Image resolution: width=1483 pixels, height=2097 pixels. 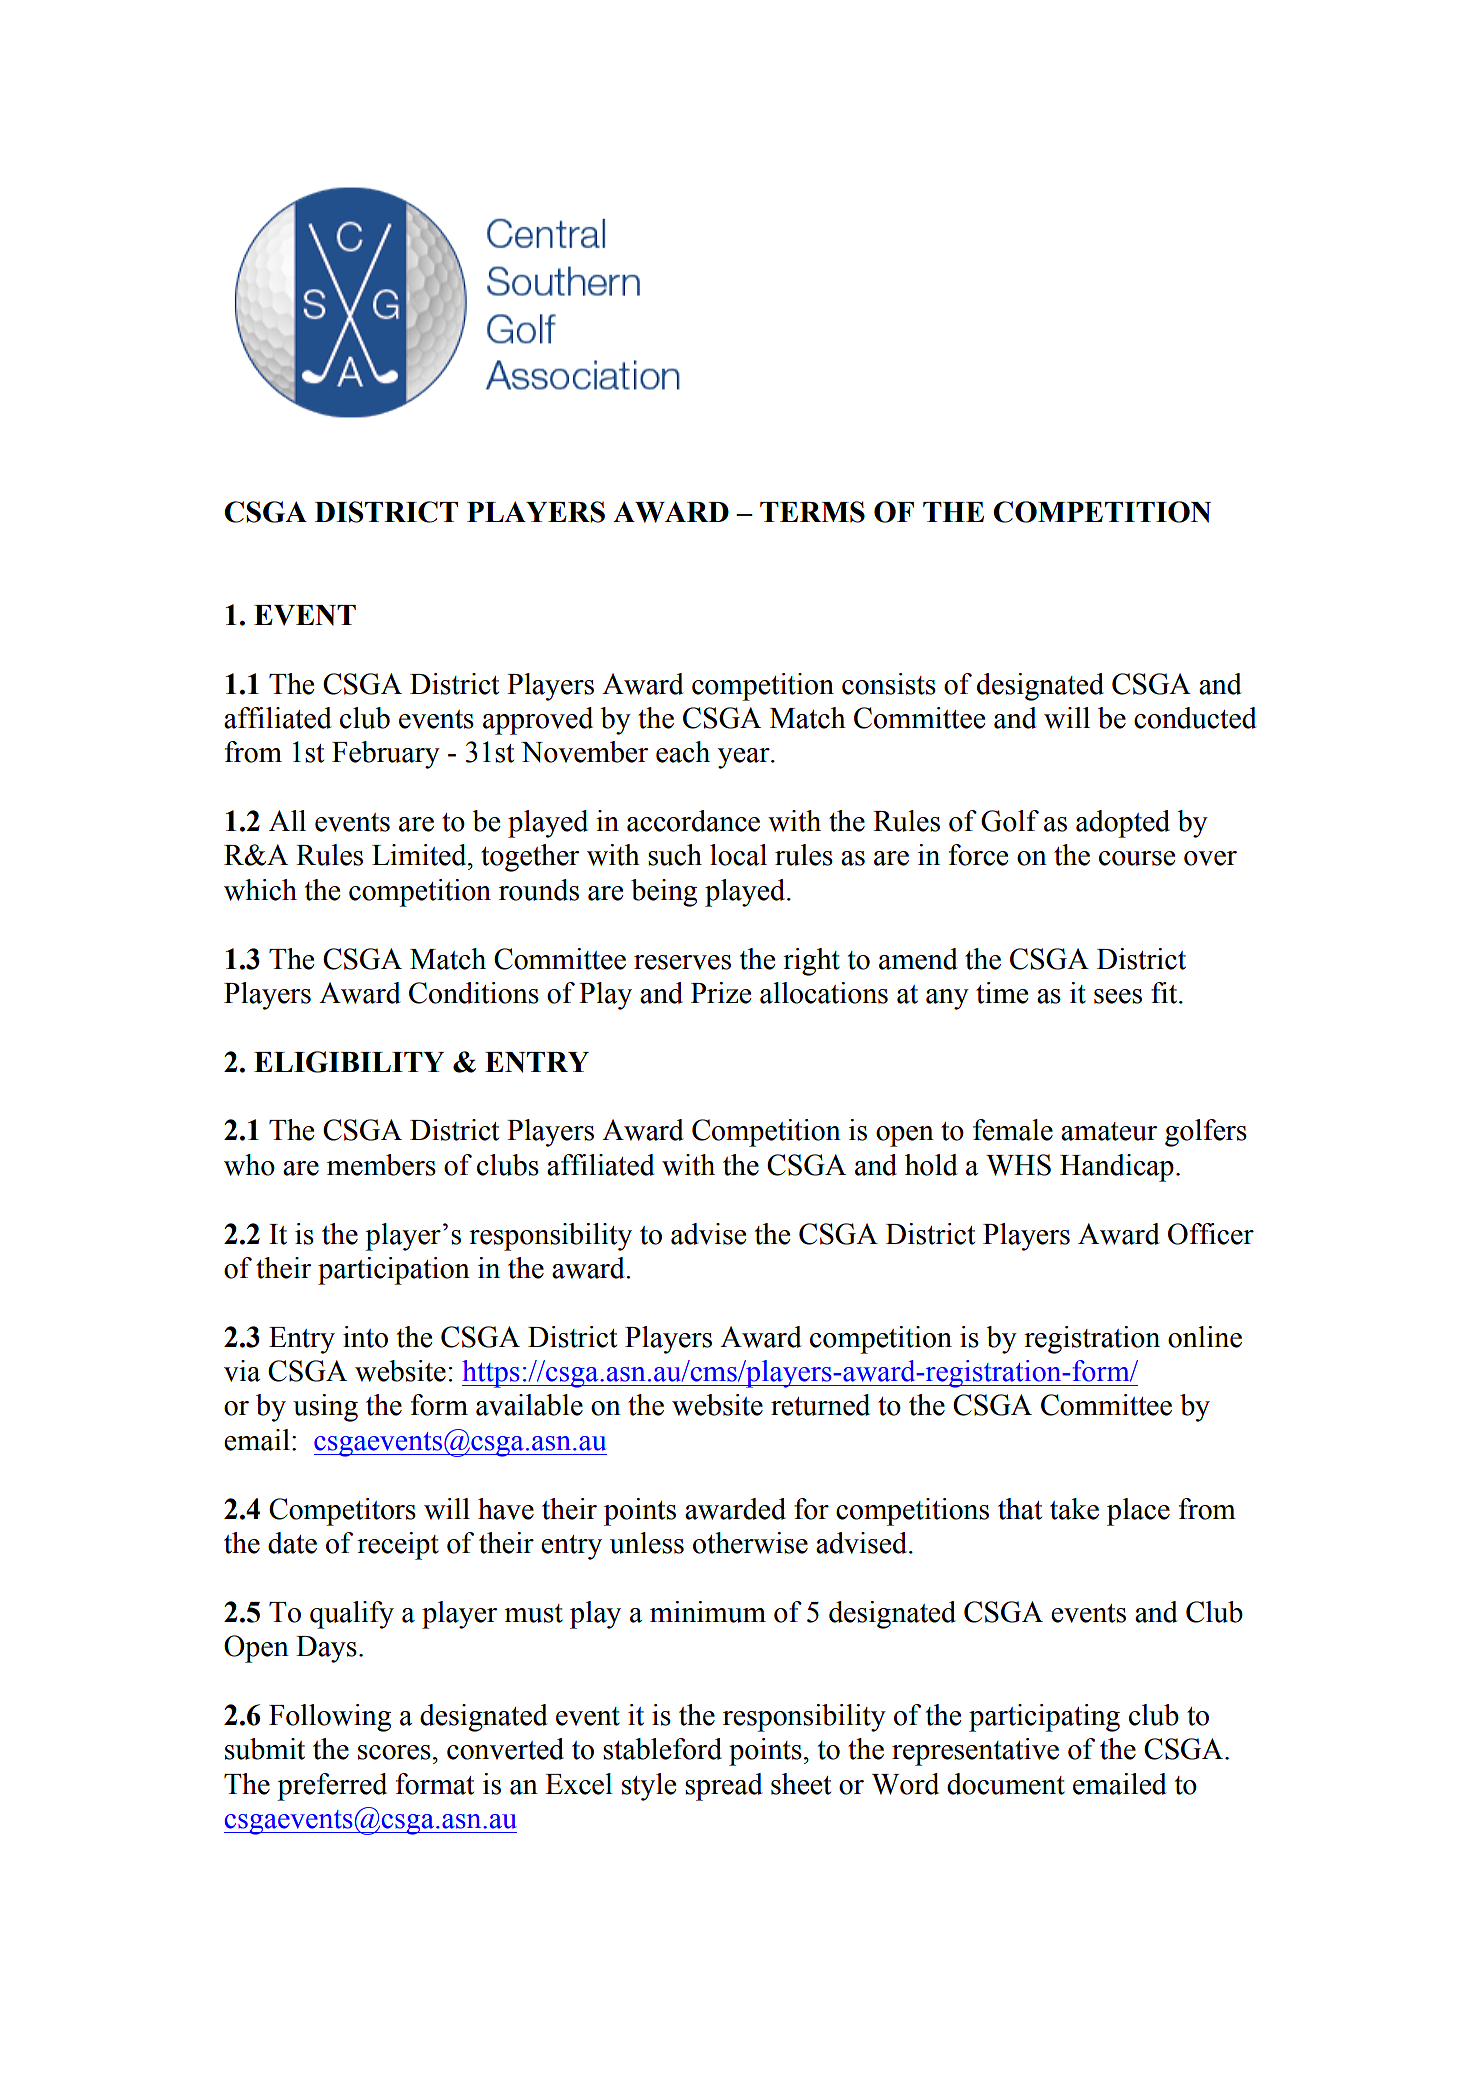 I want to click on sees, so click(x=1118, y=996).
